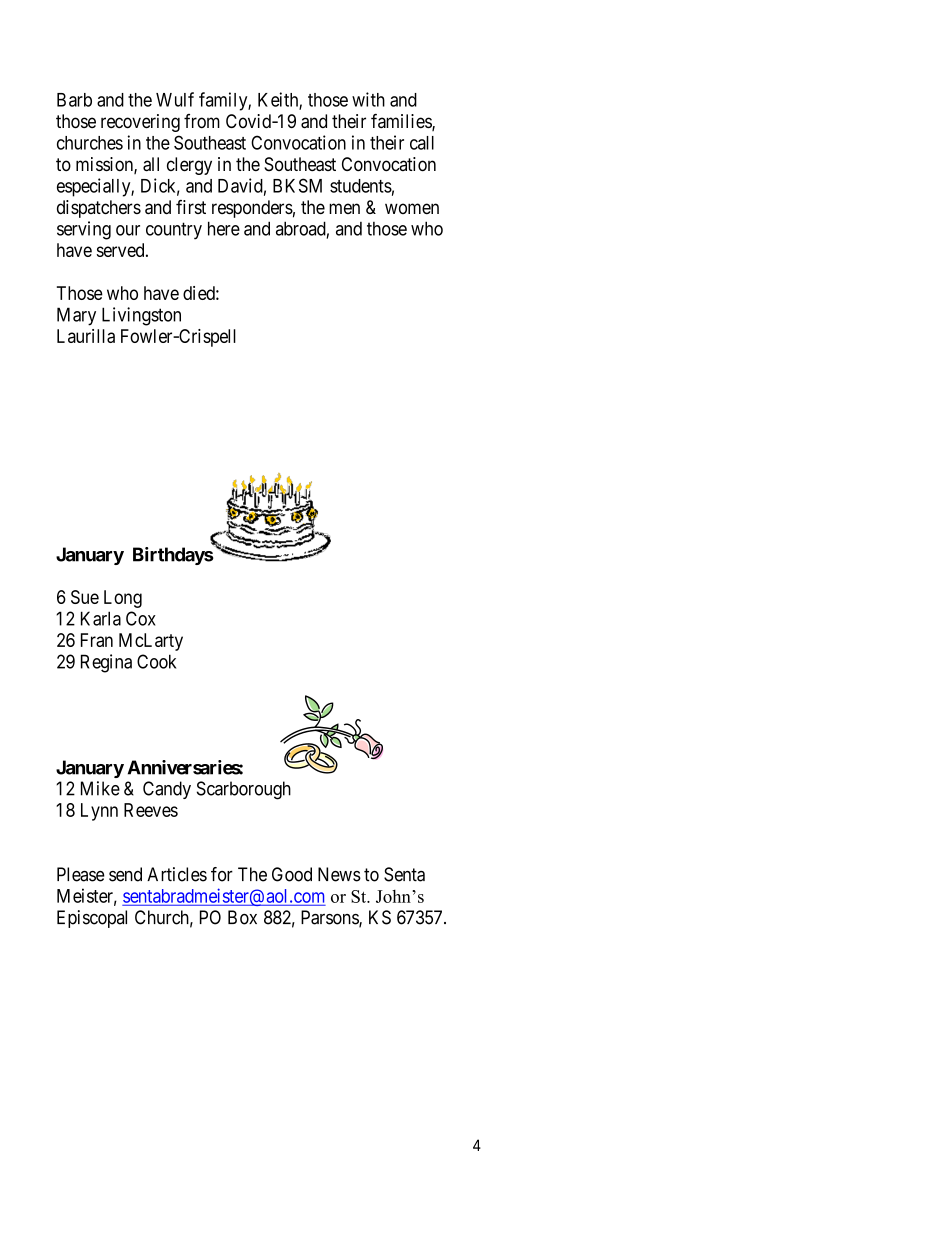  I want to click on send, so click(125, 874).
